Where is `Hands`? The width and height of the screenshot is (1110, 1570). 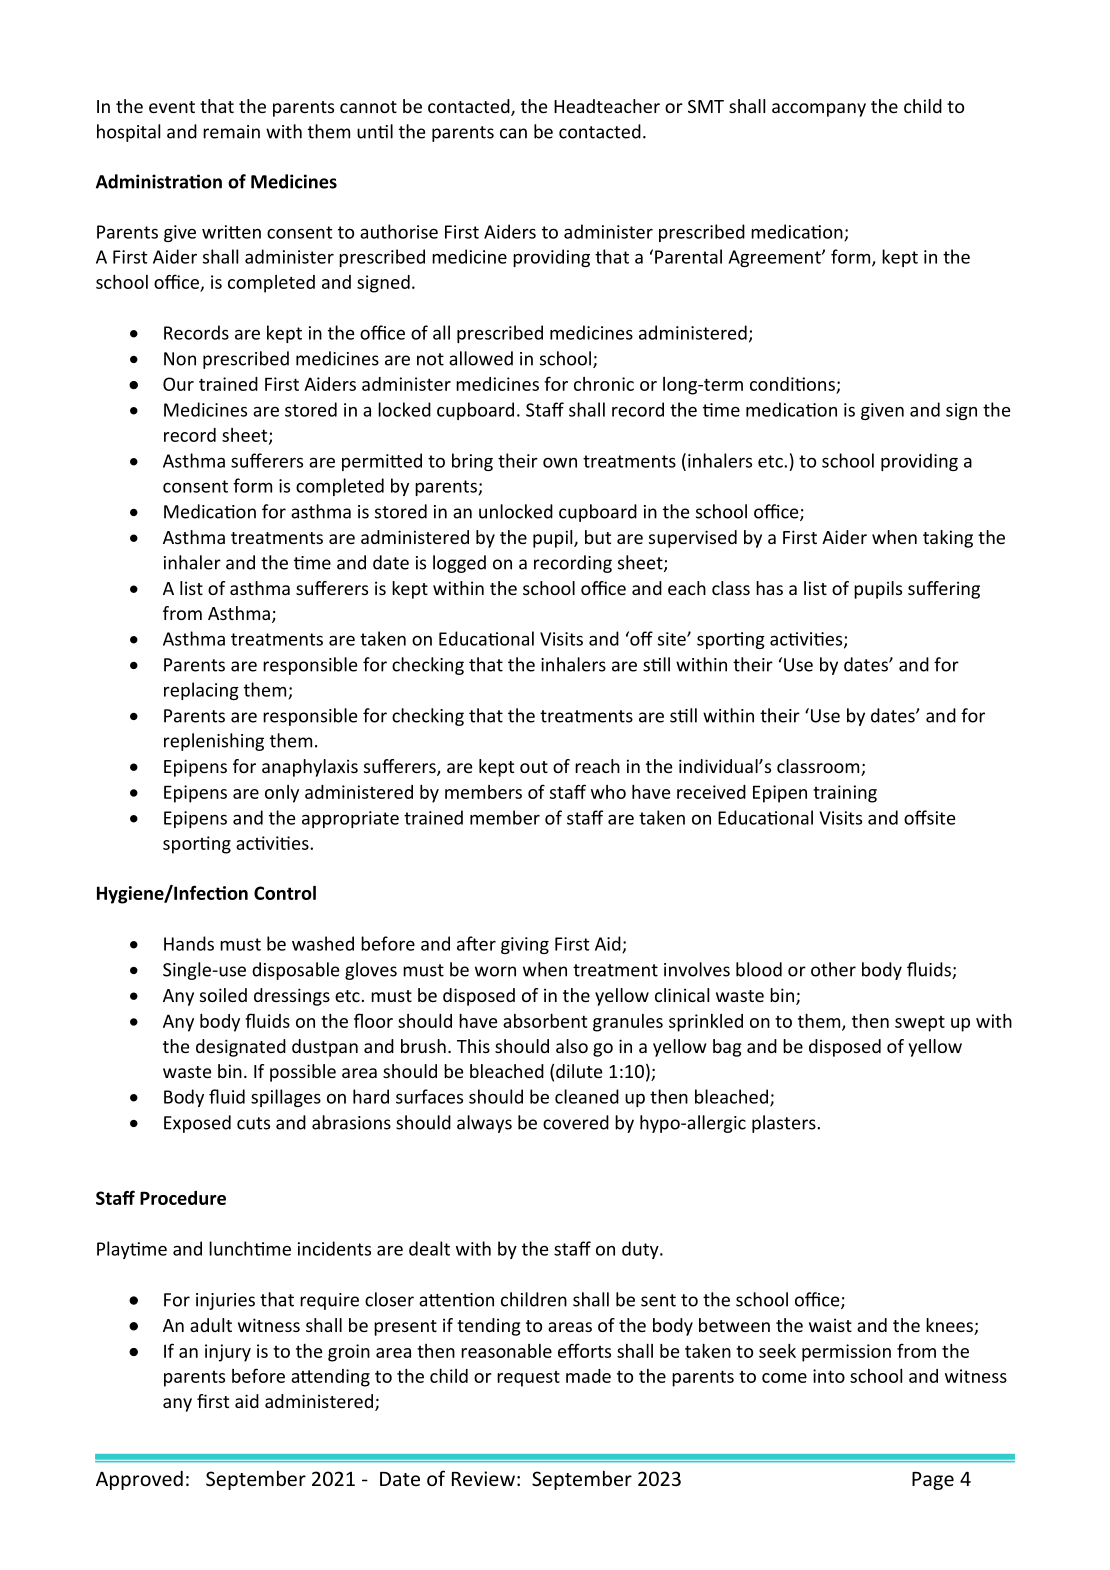
Hands is located at coordinates (189, 943).
